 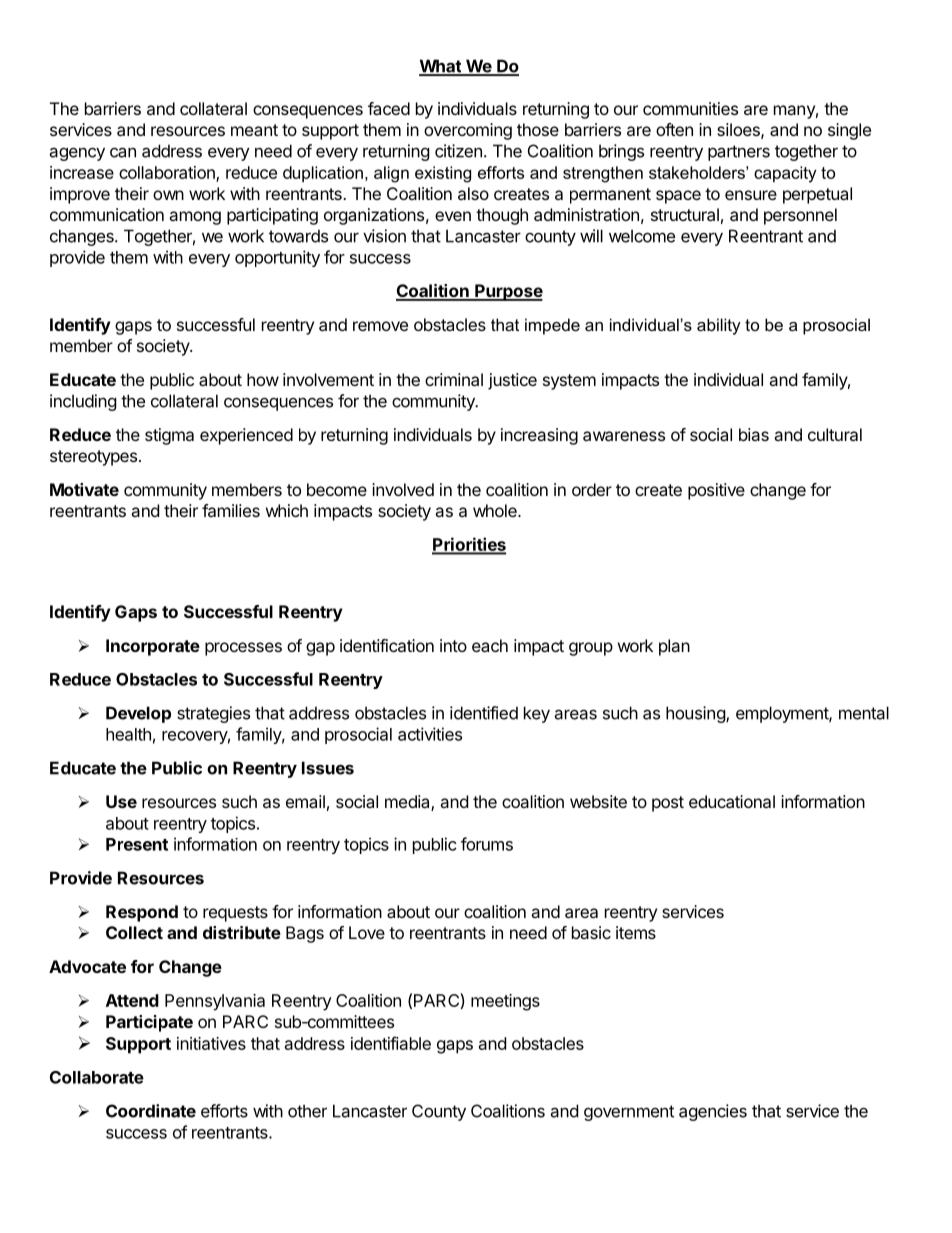 What do you see at coordinates (153, 647) in the screenshot?
I see `Incorporate` at bounding box center [153, 647].
